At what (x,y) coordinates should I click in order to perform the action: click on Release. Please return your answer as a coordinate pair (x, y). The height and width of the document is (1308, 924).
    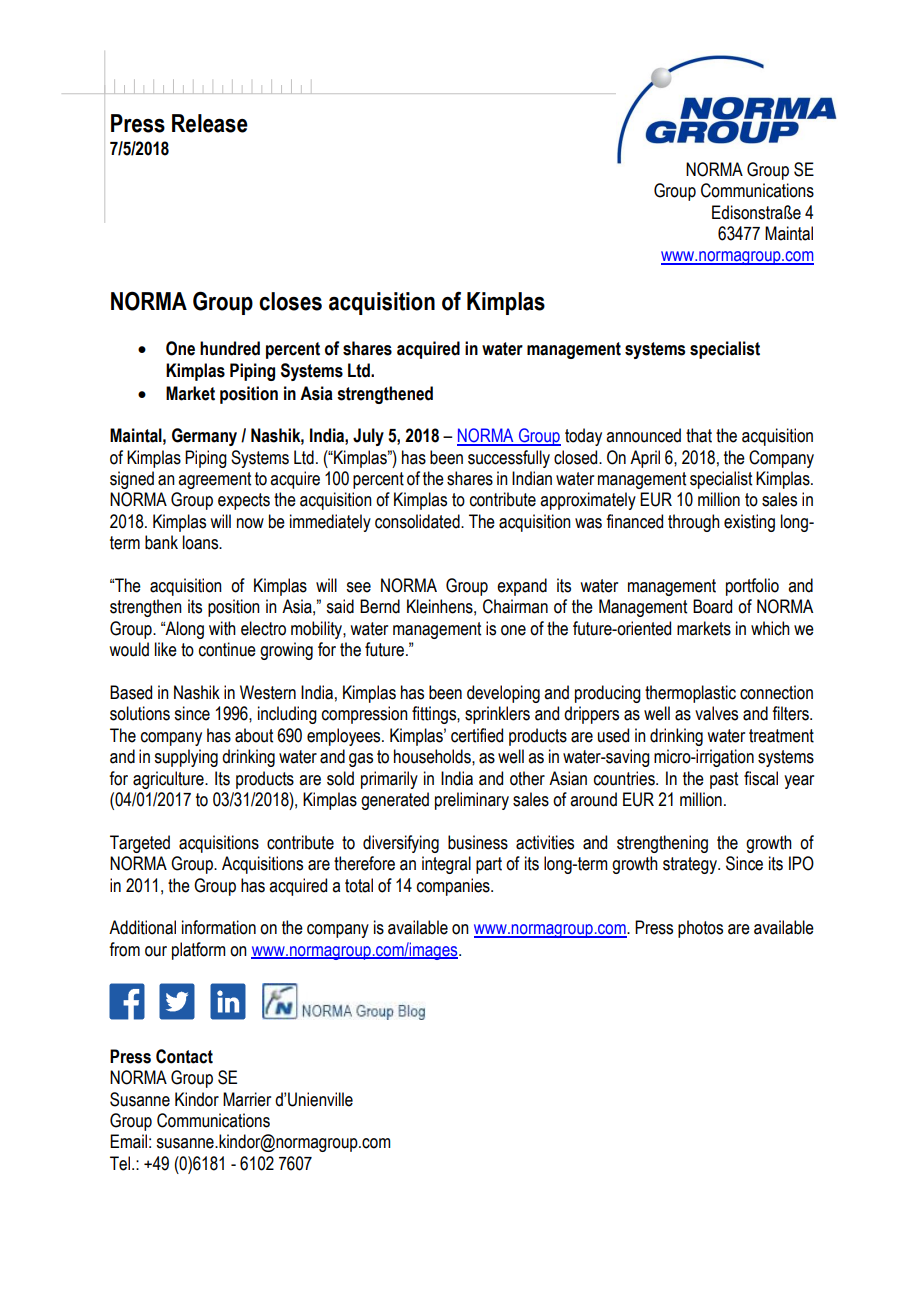
    Looking at the image, I should click on (210, 123).
